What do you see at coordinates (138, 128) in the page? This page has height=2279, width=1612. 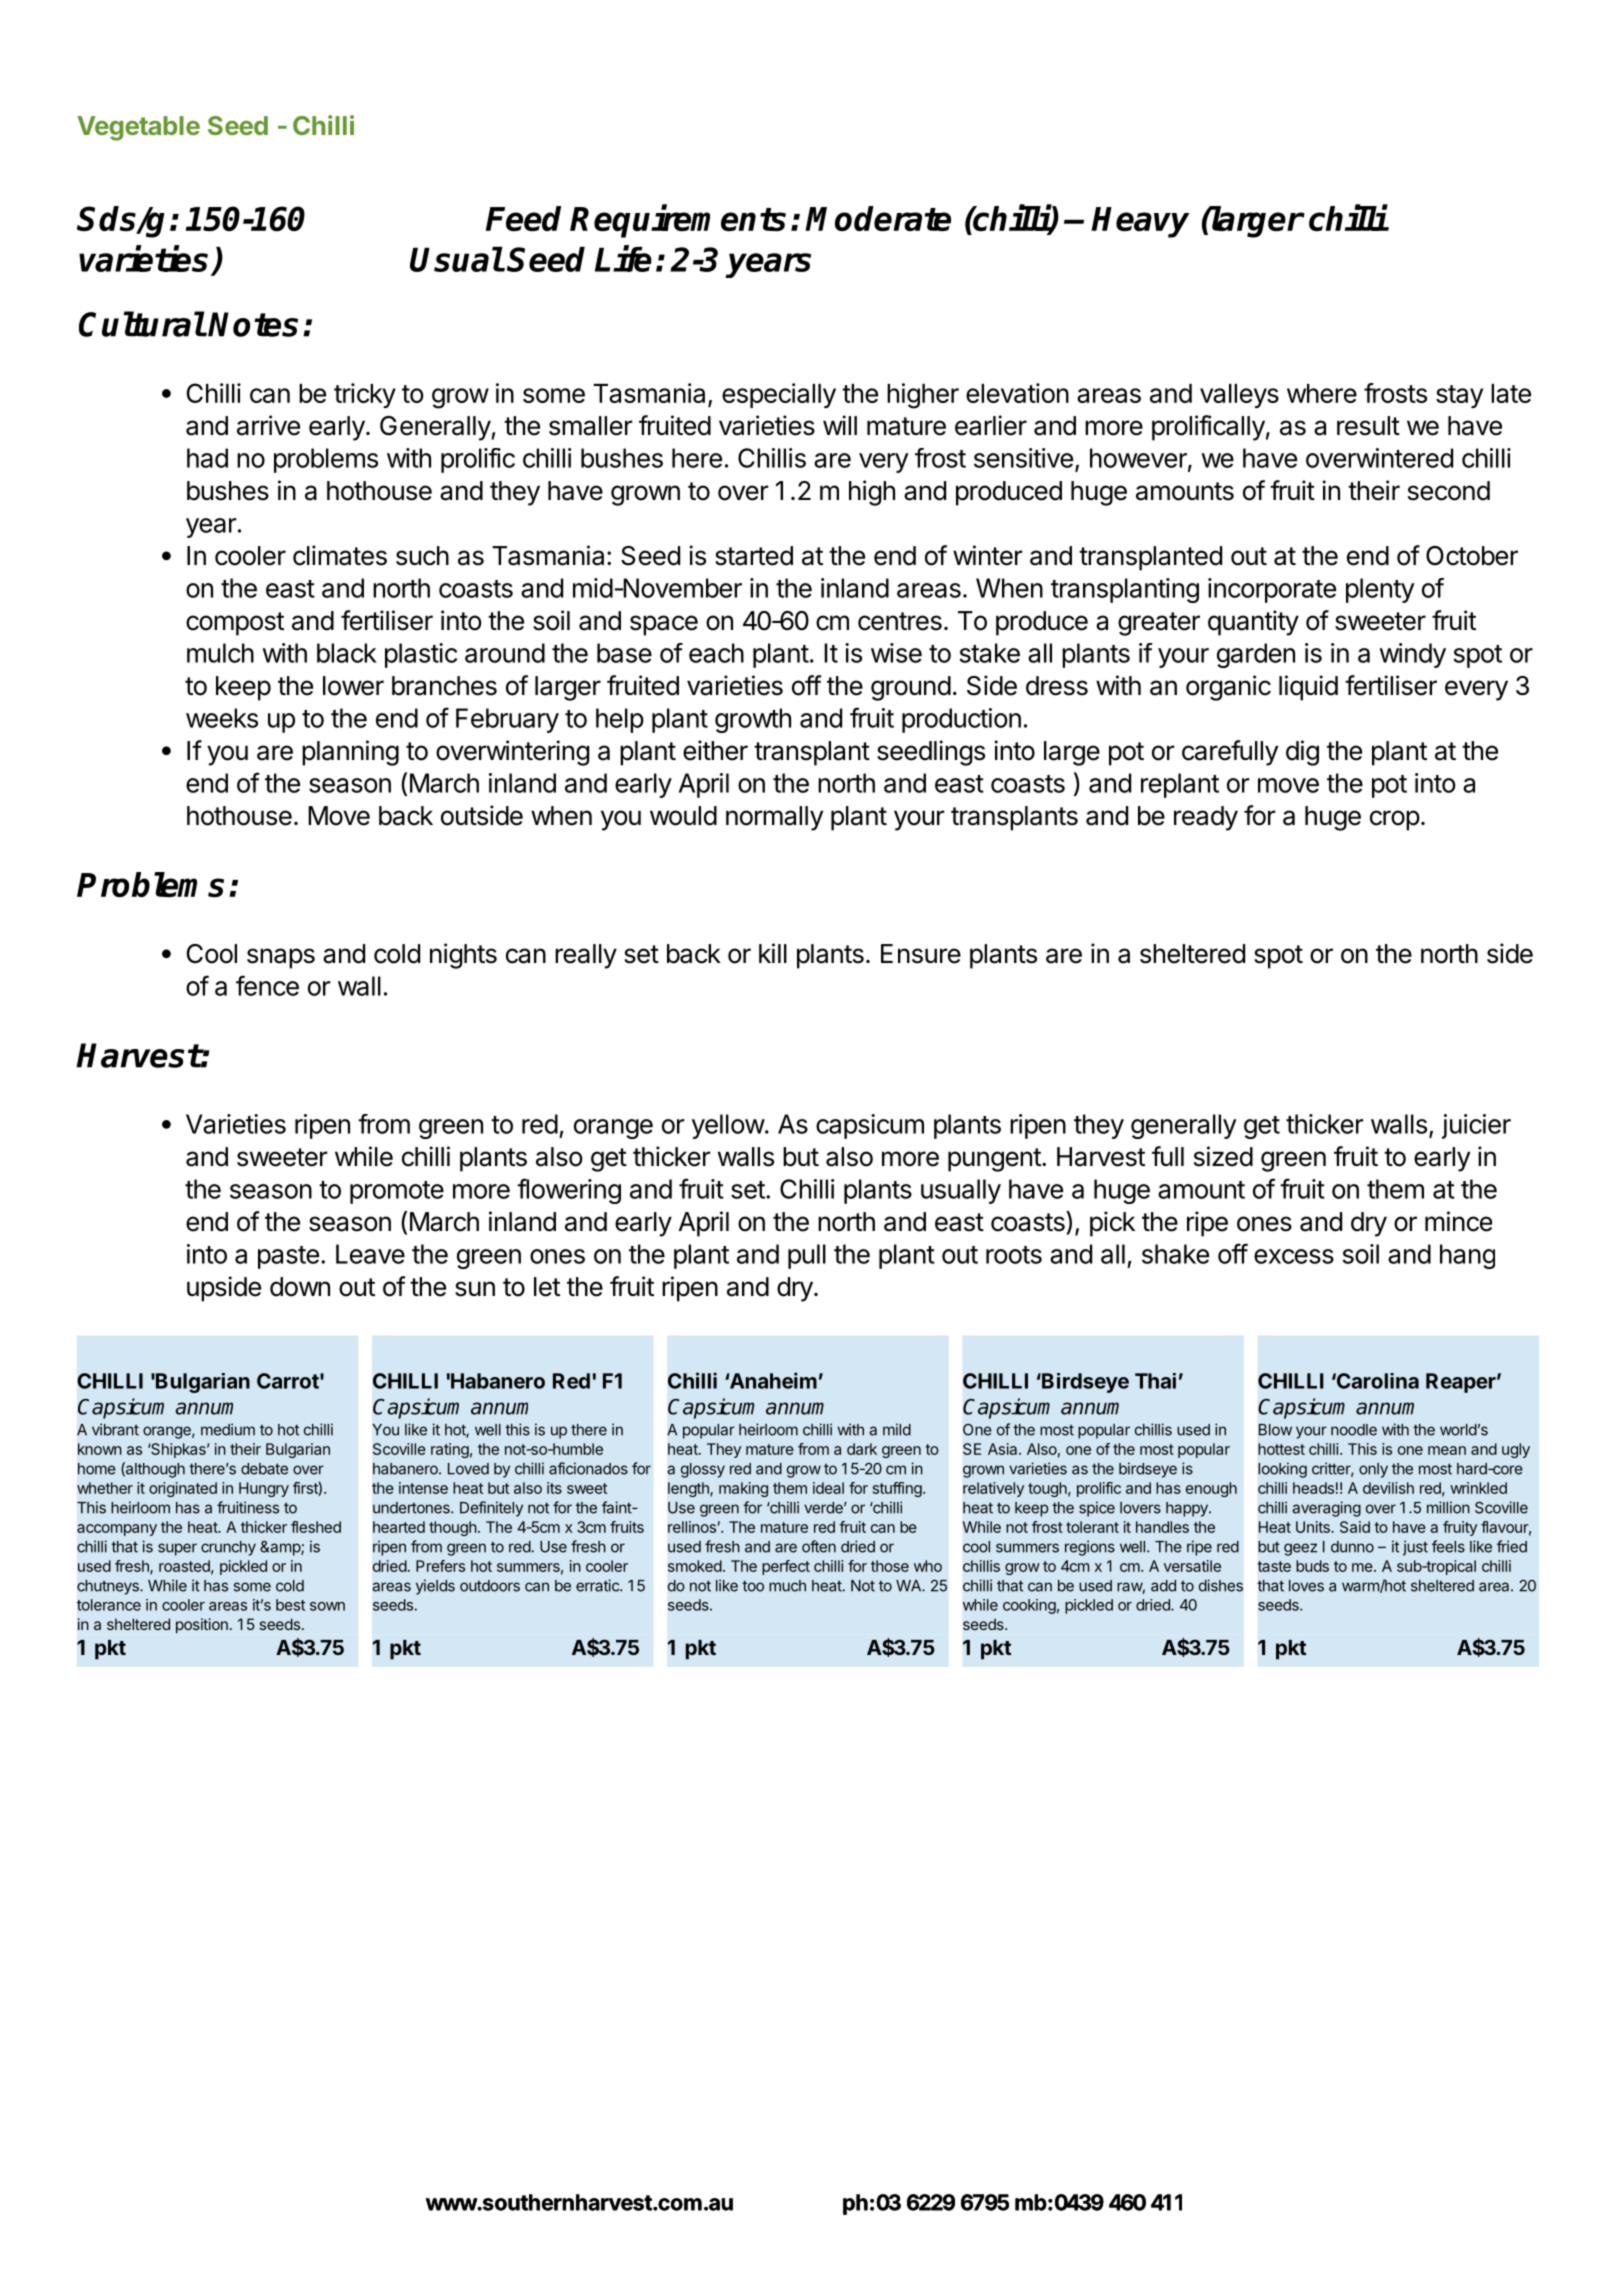 I see `Vegetable` at bounding box center [138, 128].
